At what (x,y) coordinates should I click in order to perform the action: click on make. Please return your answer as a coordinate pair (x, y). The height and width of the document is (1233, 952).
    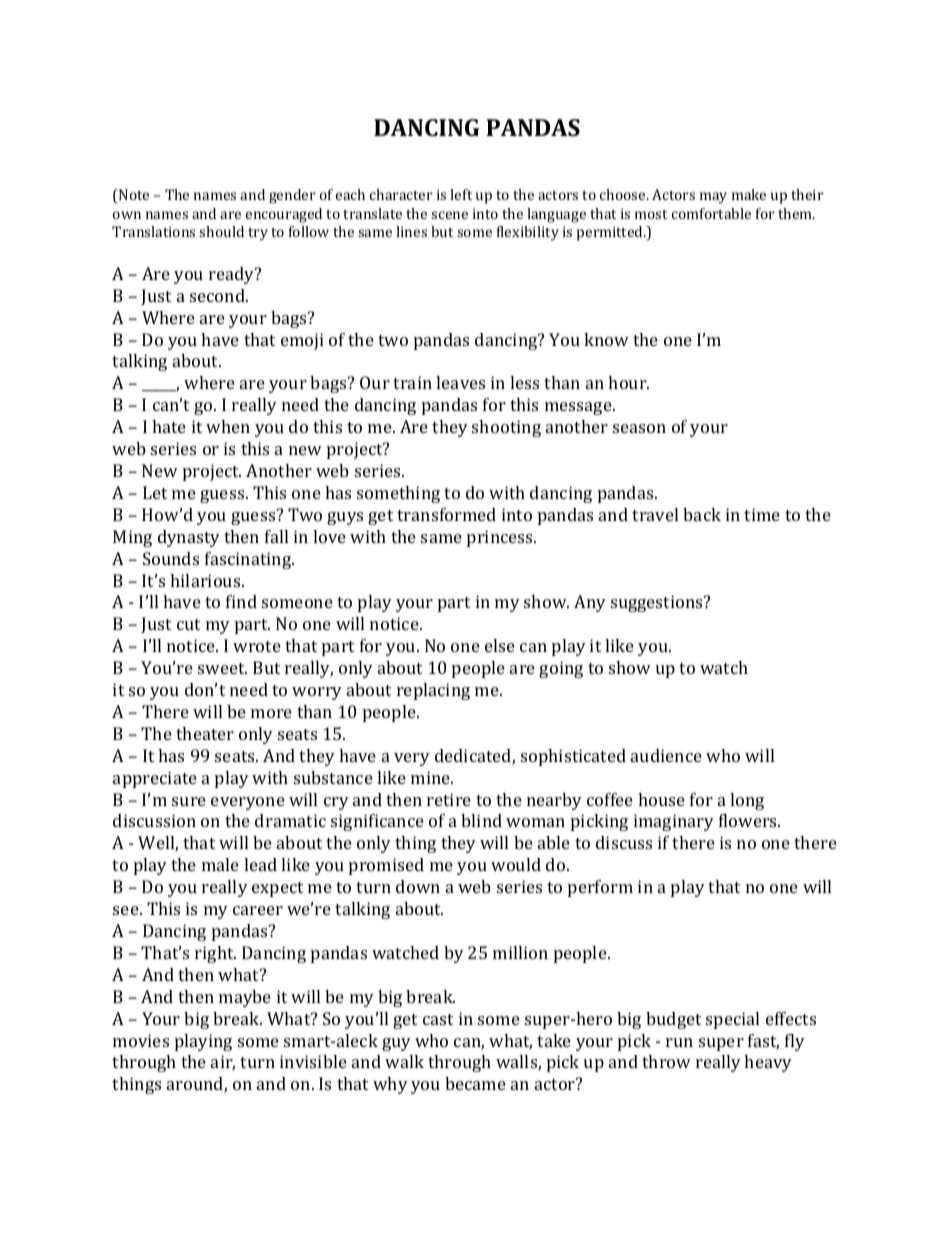
    Looking at the image, I should click on (749, 194).
